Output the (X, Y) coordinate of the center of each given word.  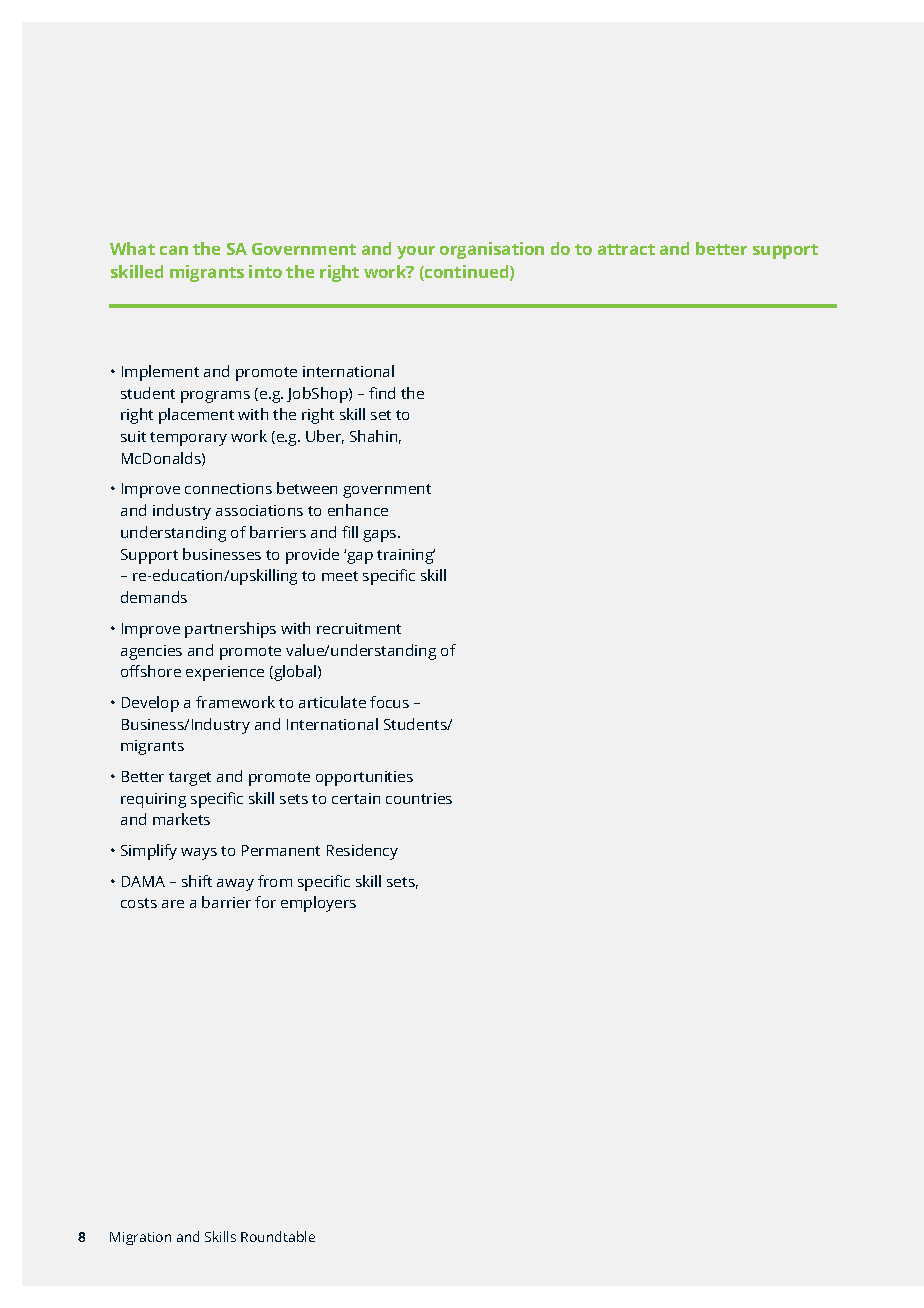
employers (318, 904)
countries (419, 798)
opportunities (364, 778)
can (174, 250)
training (406, 556)
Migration (140, 1238)
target (190, 779)
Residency (362, 852)
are (173, 904)
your (416, 252)
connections (228, 488)
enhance (358, 510)
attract (626, 249)
